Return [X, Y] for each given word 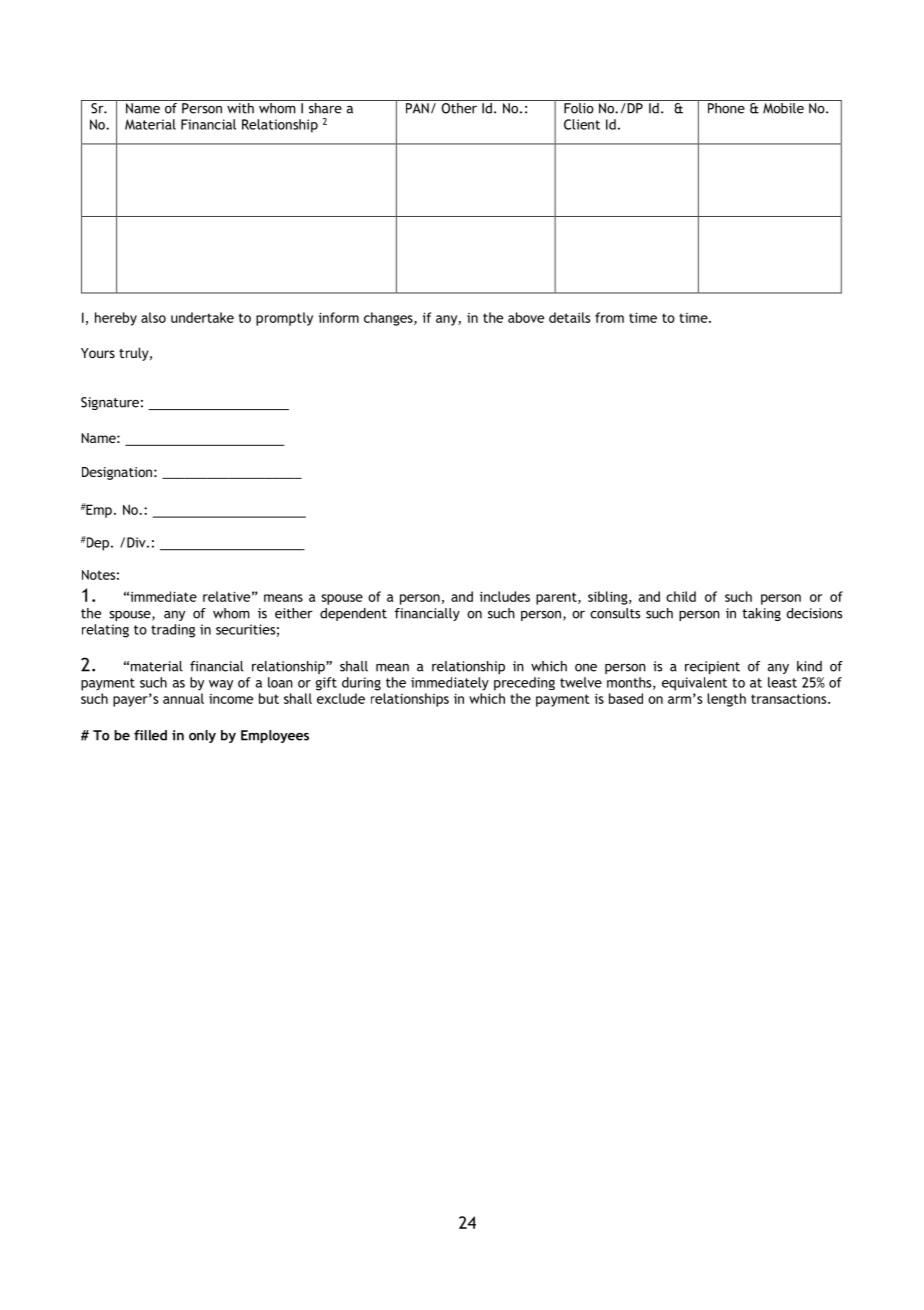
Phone [726, 107]
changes [389, 319]
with [240, 107]
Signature [110, 403]
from [609, 317]
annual [183, 698]
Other [459, 107]
